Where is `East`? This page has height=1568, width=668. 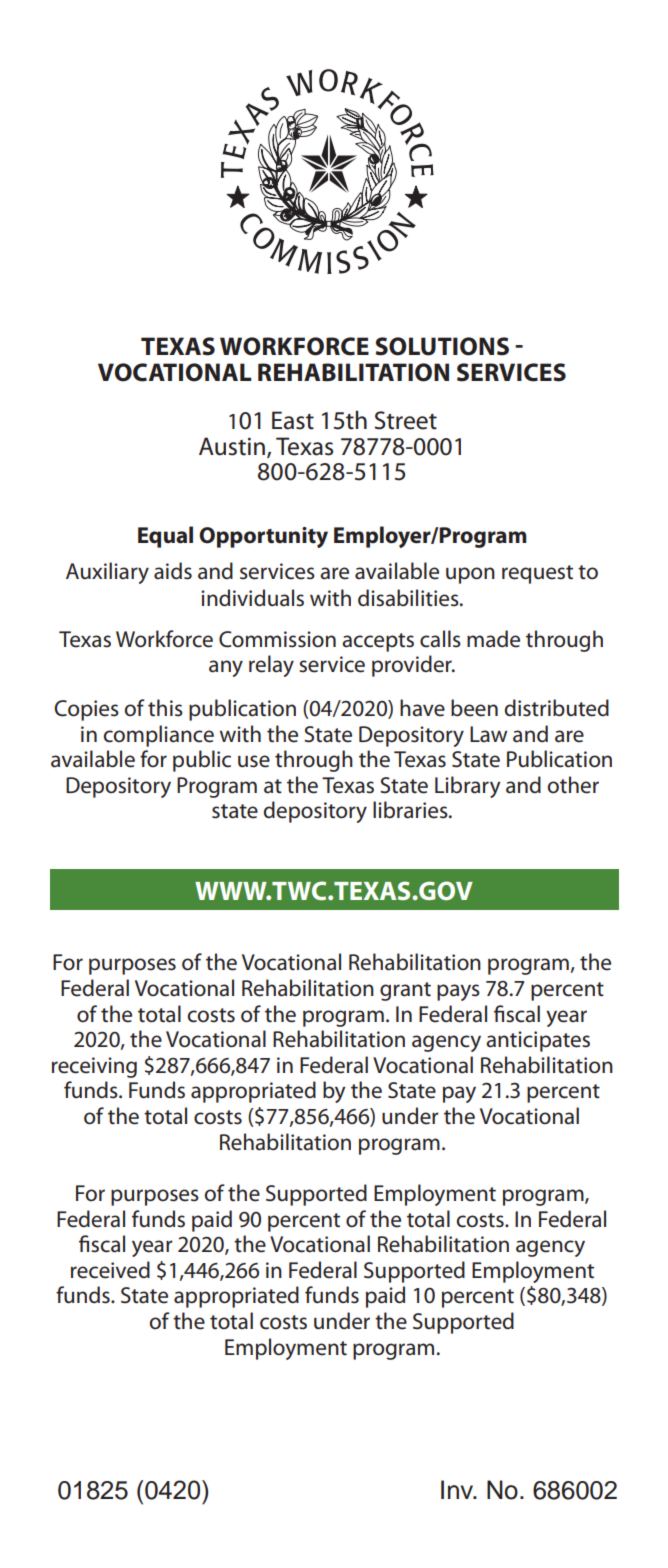 East is located at coordinates (293, 420).
